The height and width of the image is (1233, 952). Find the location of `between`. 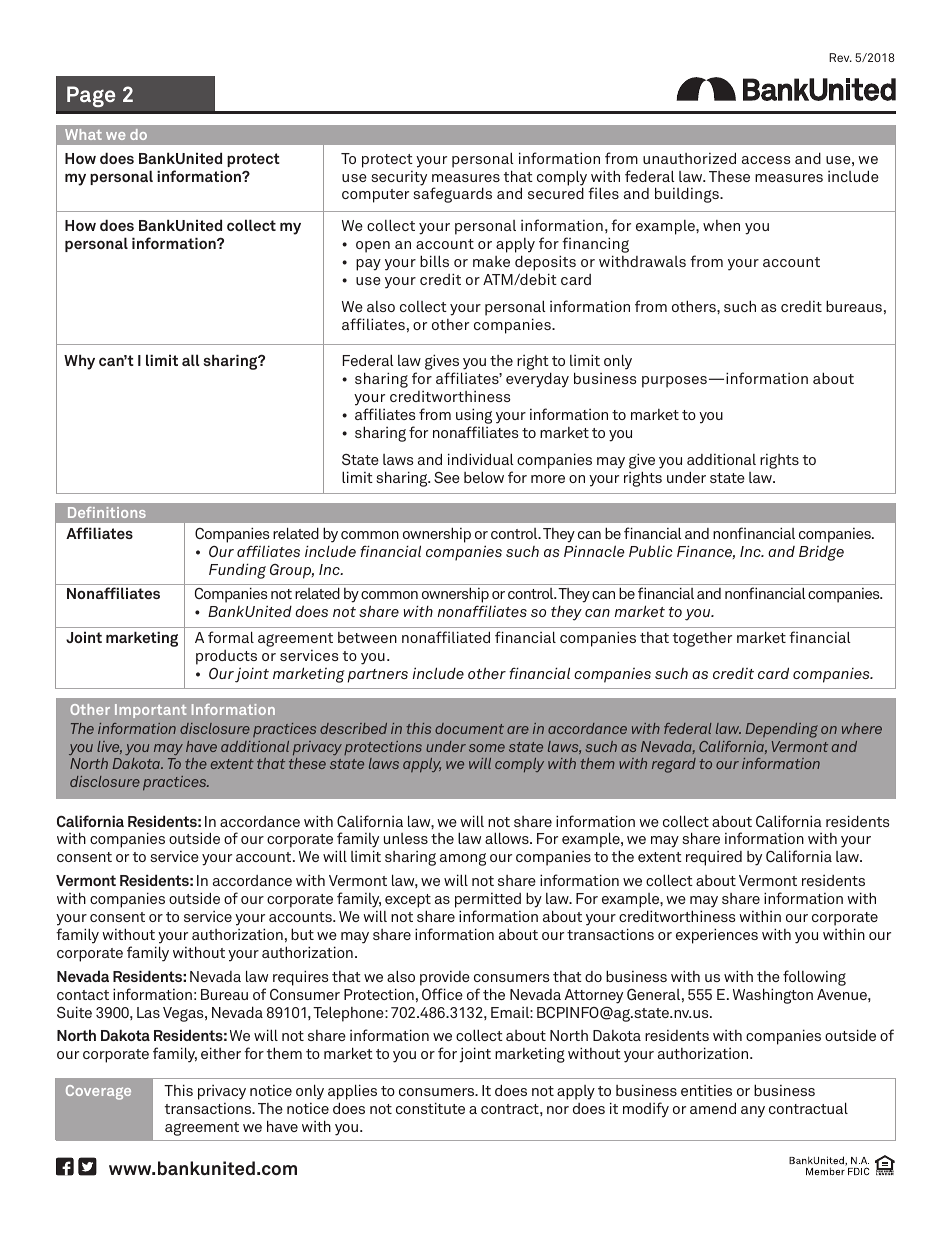

between is located at coordinates (367, 637).
